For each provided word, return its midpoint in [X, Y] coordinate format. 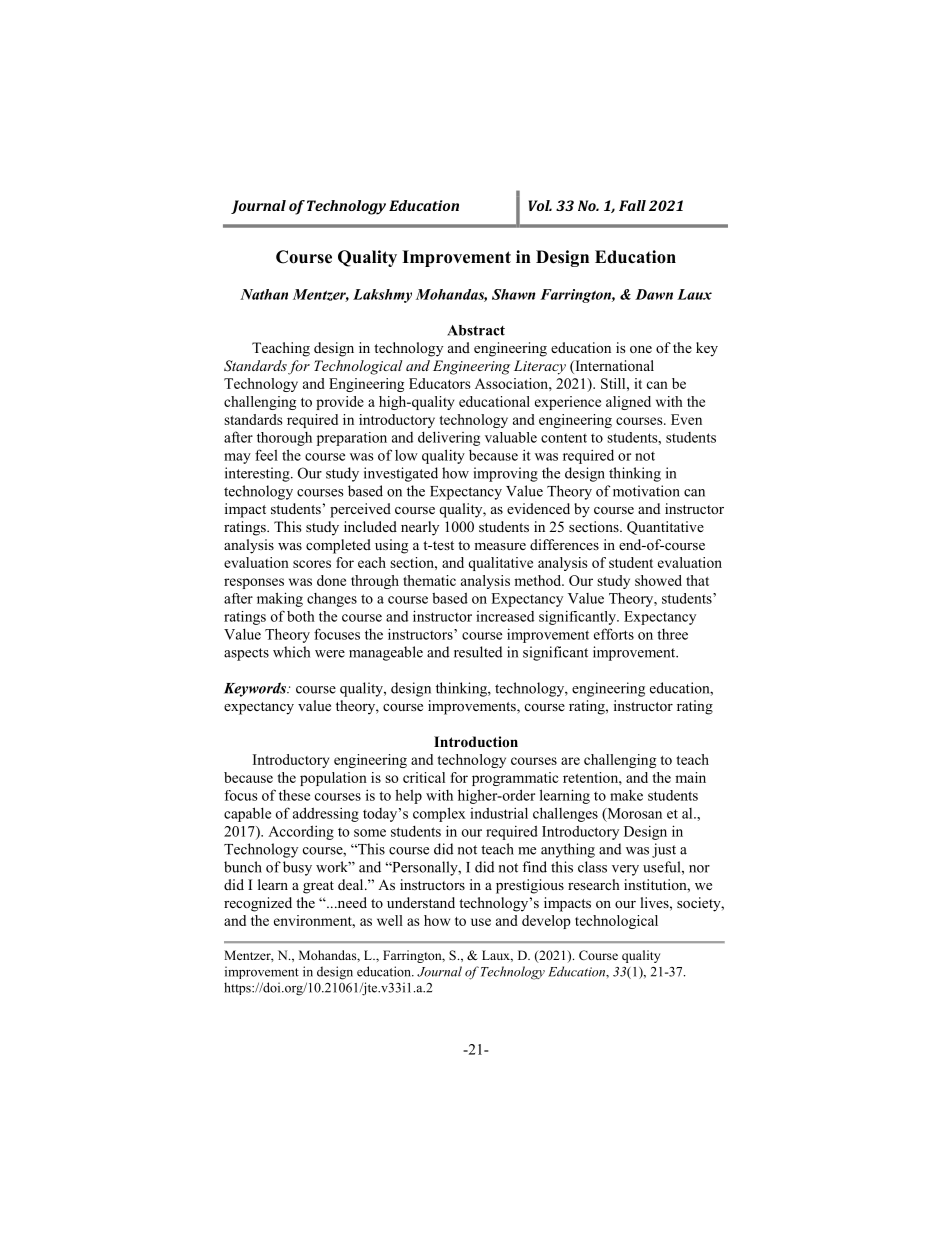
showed [658, 580]
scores [312, 564]
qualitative [500, 564]
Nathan [264, 294]
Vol [540, 205]
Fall [632, 205]
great [318, 887]
